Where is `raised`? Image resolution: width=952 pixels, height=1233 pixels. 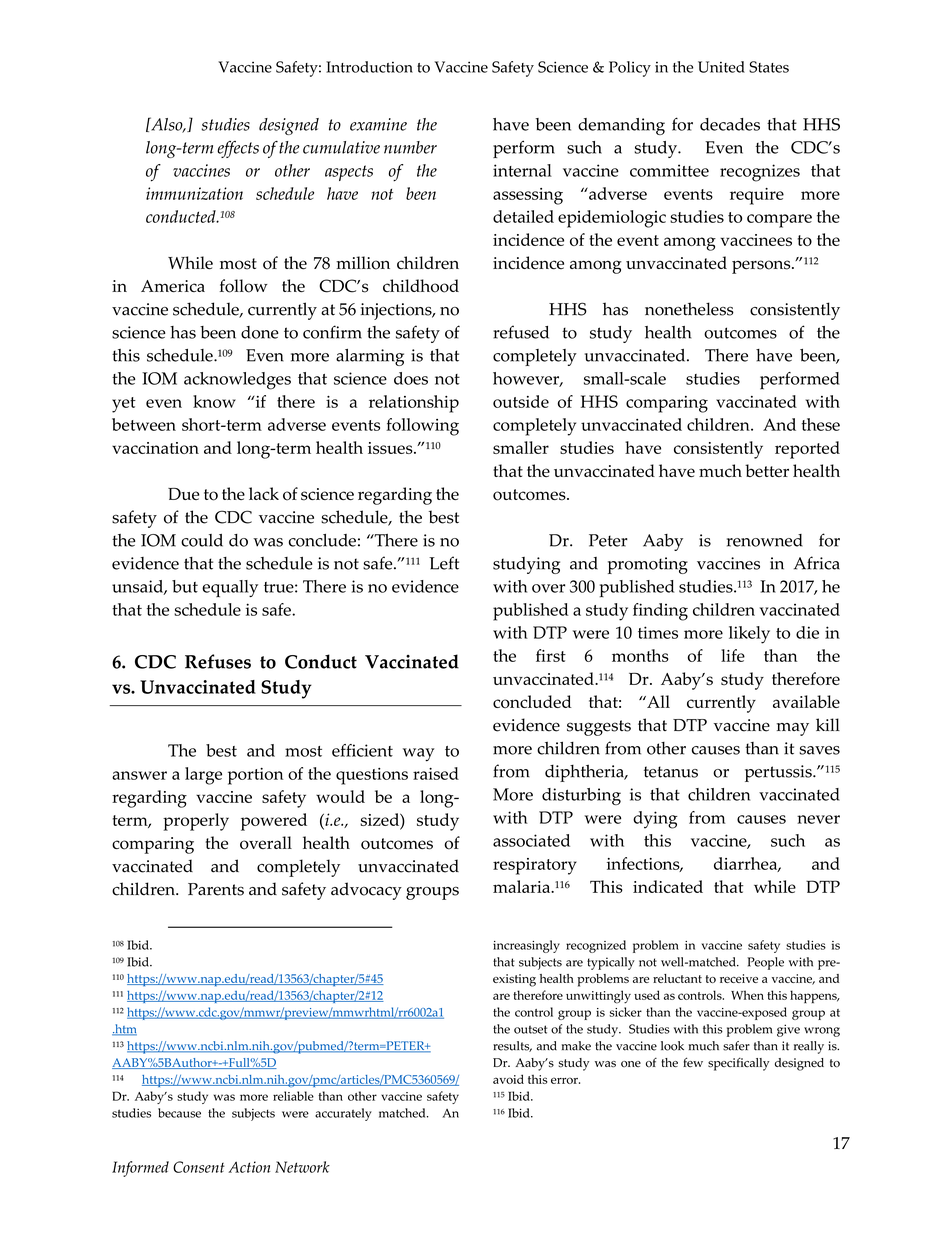
raised is located at coordinates (436, 773).
